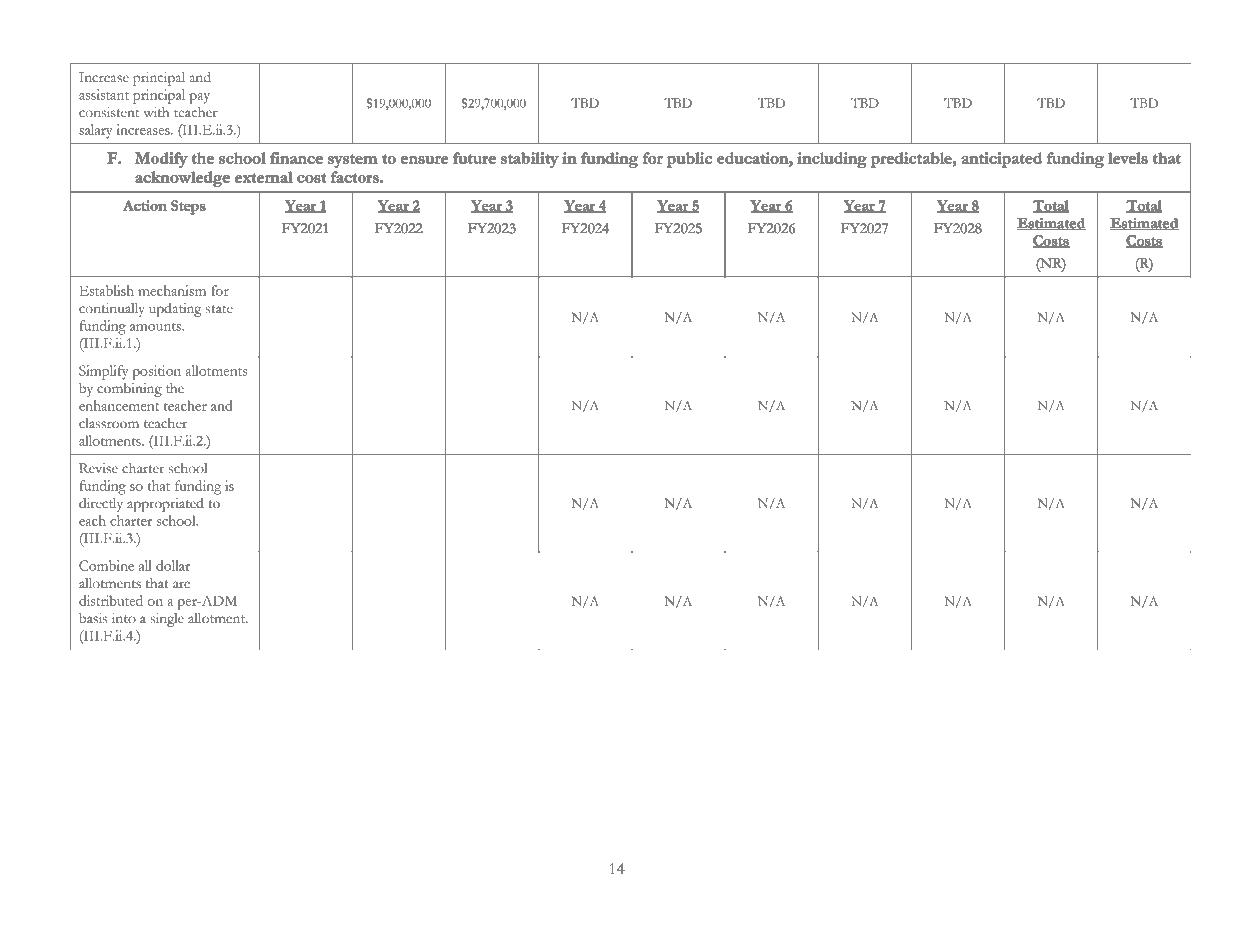  I want to click on public, so click(689, 160).
